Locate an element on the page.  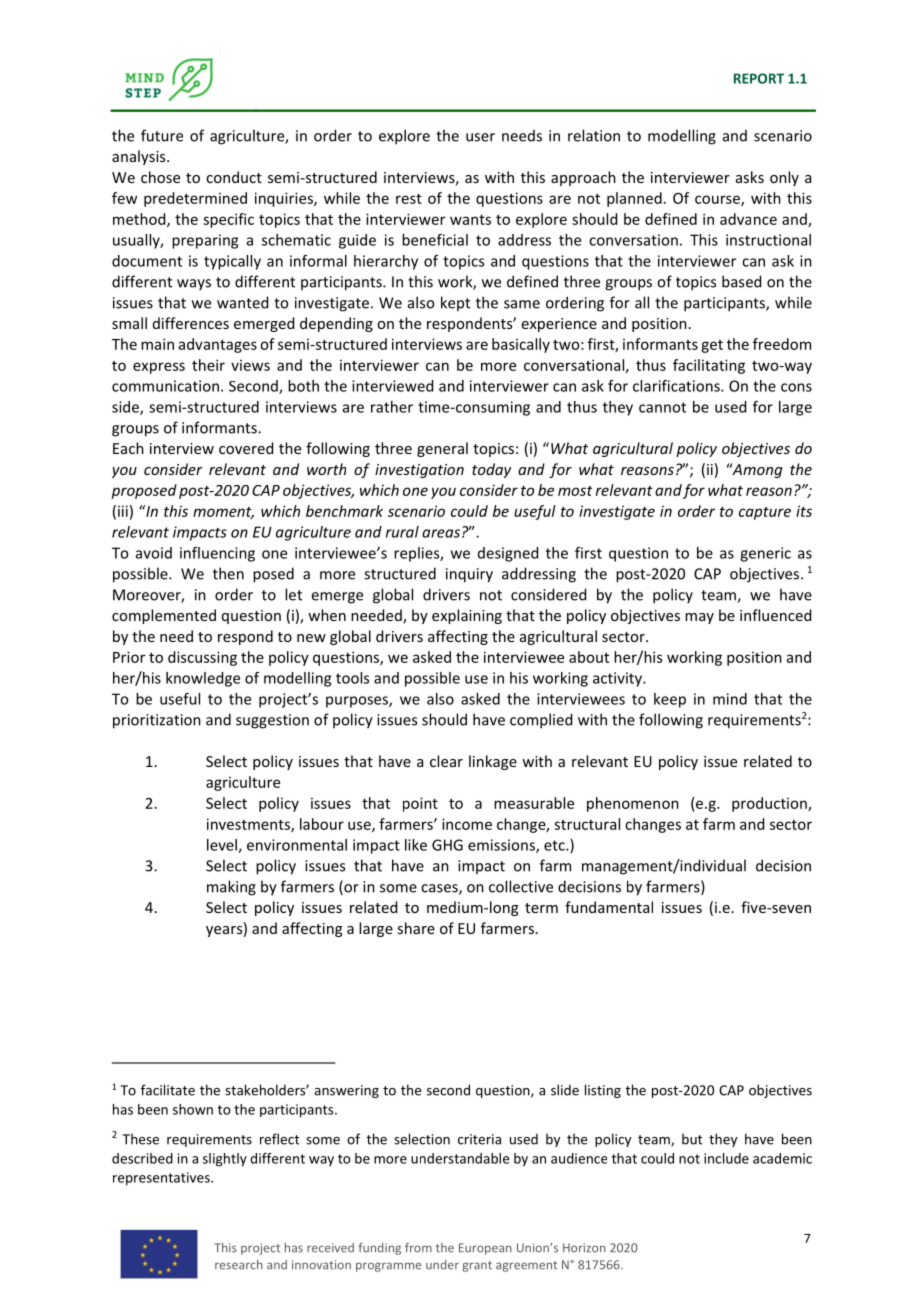
European is located at coordinates (485, 1249).
